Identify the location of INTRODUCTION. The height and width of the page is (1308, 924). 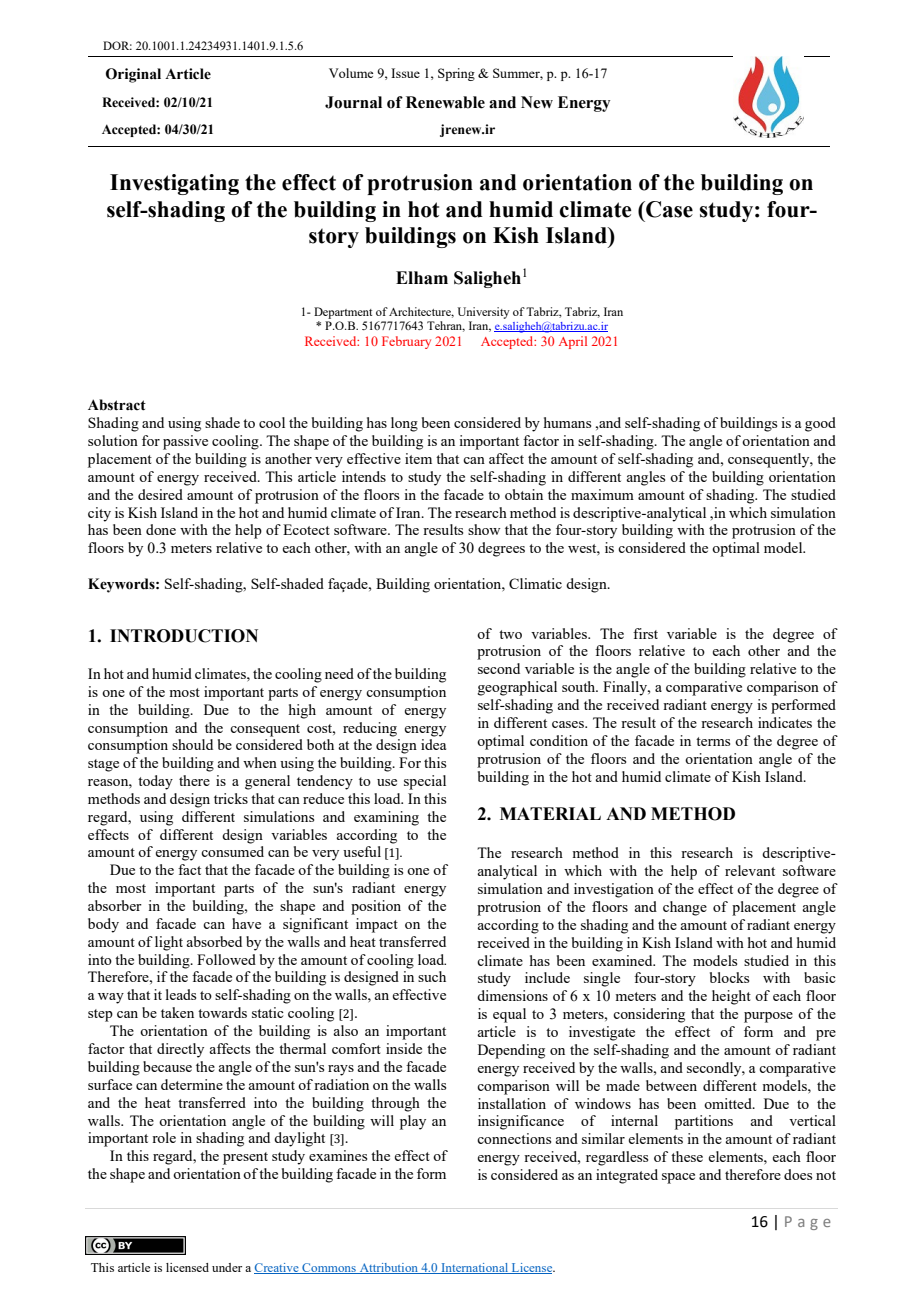
(184, 636).
